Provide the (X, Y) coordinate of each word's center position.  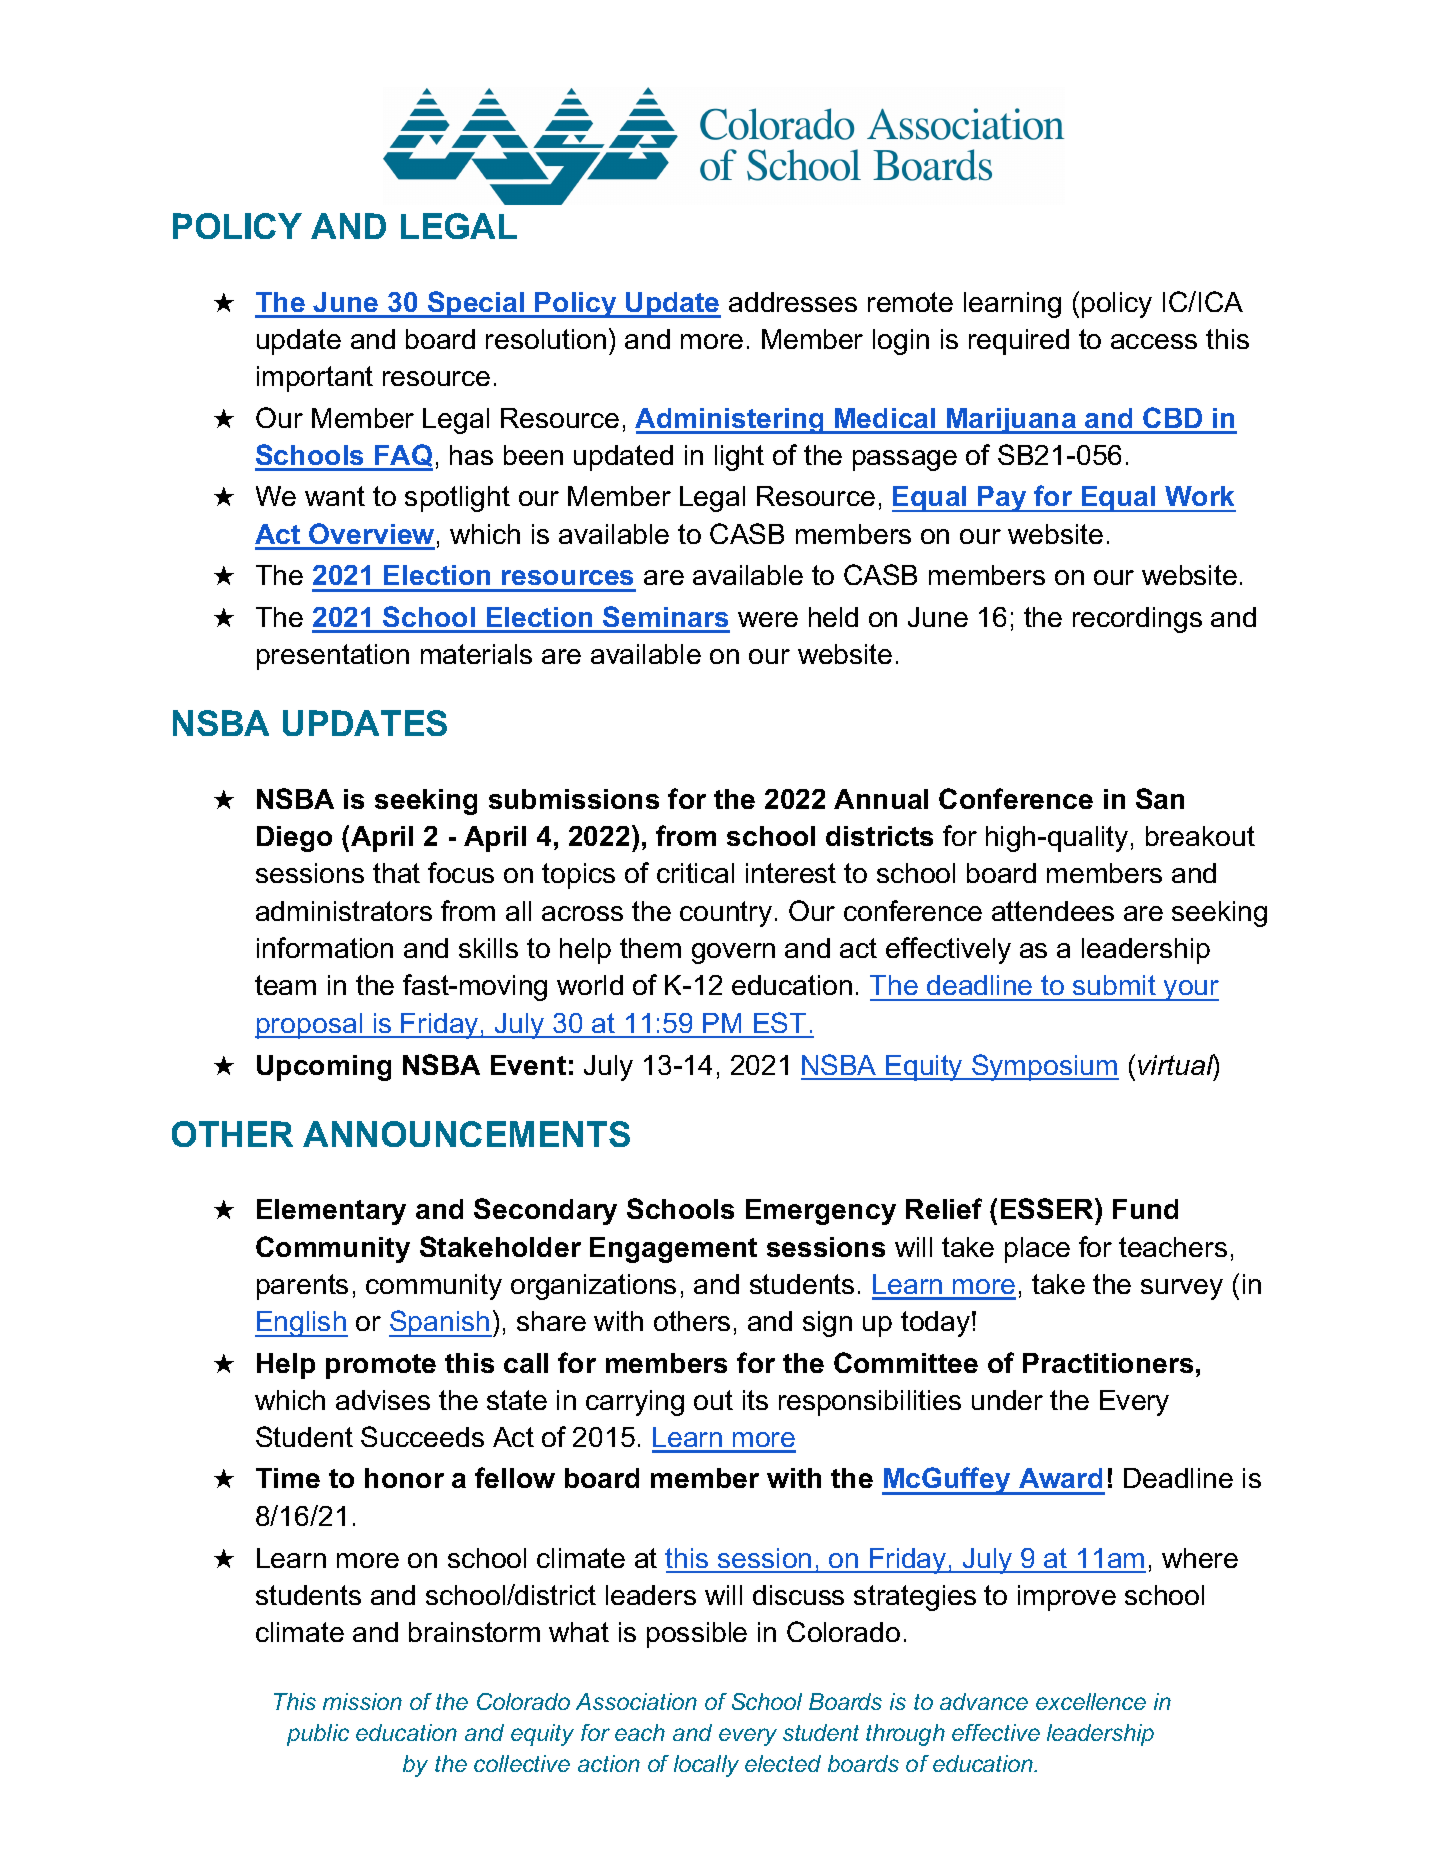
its (755, 1400)
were (768, 619)
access (1154, 341)
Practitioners (1108, 1363)
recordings (1137, 620)
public (318, 1735)
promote (381, 1366)
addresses (793, 302)
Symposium (1044, 1067)
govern (733, 953)
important (315, 379)
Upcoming (324, 1068)
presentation (333, 657)
